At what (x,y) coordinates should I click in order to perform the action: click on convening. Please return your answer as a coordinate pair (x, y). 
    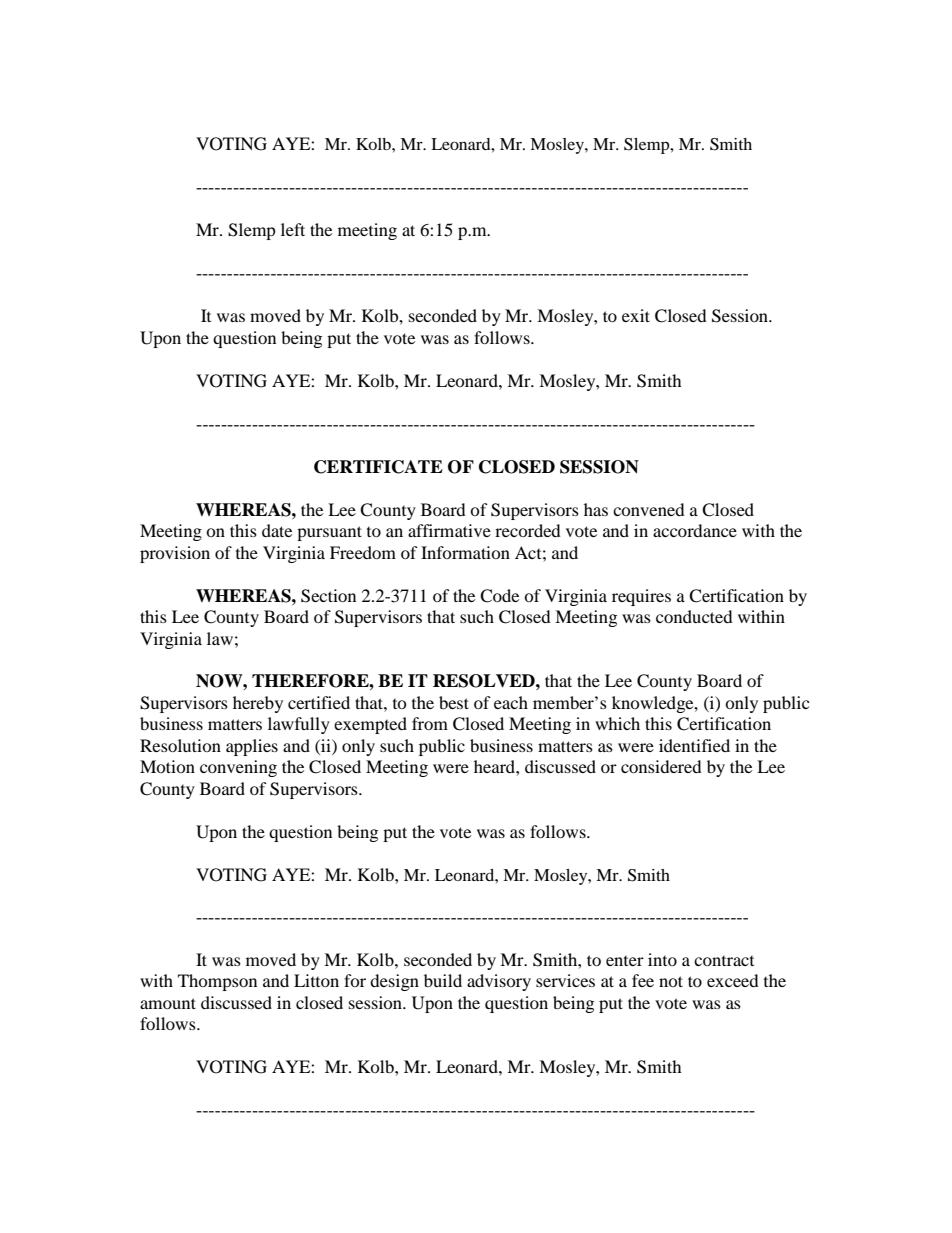
    Looking at the image, I should click on (238, 768).
